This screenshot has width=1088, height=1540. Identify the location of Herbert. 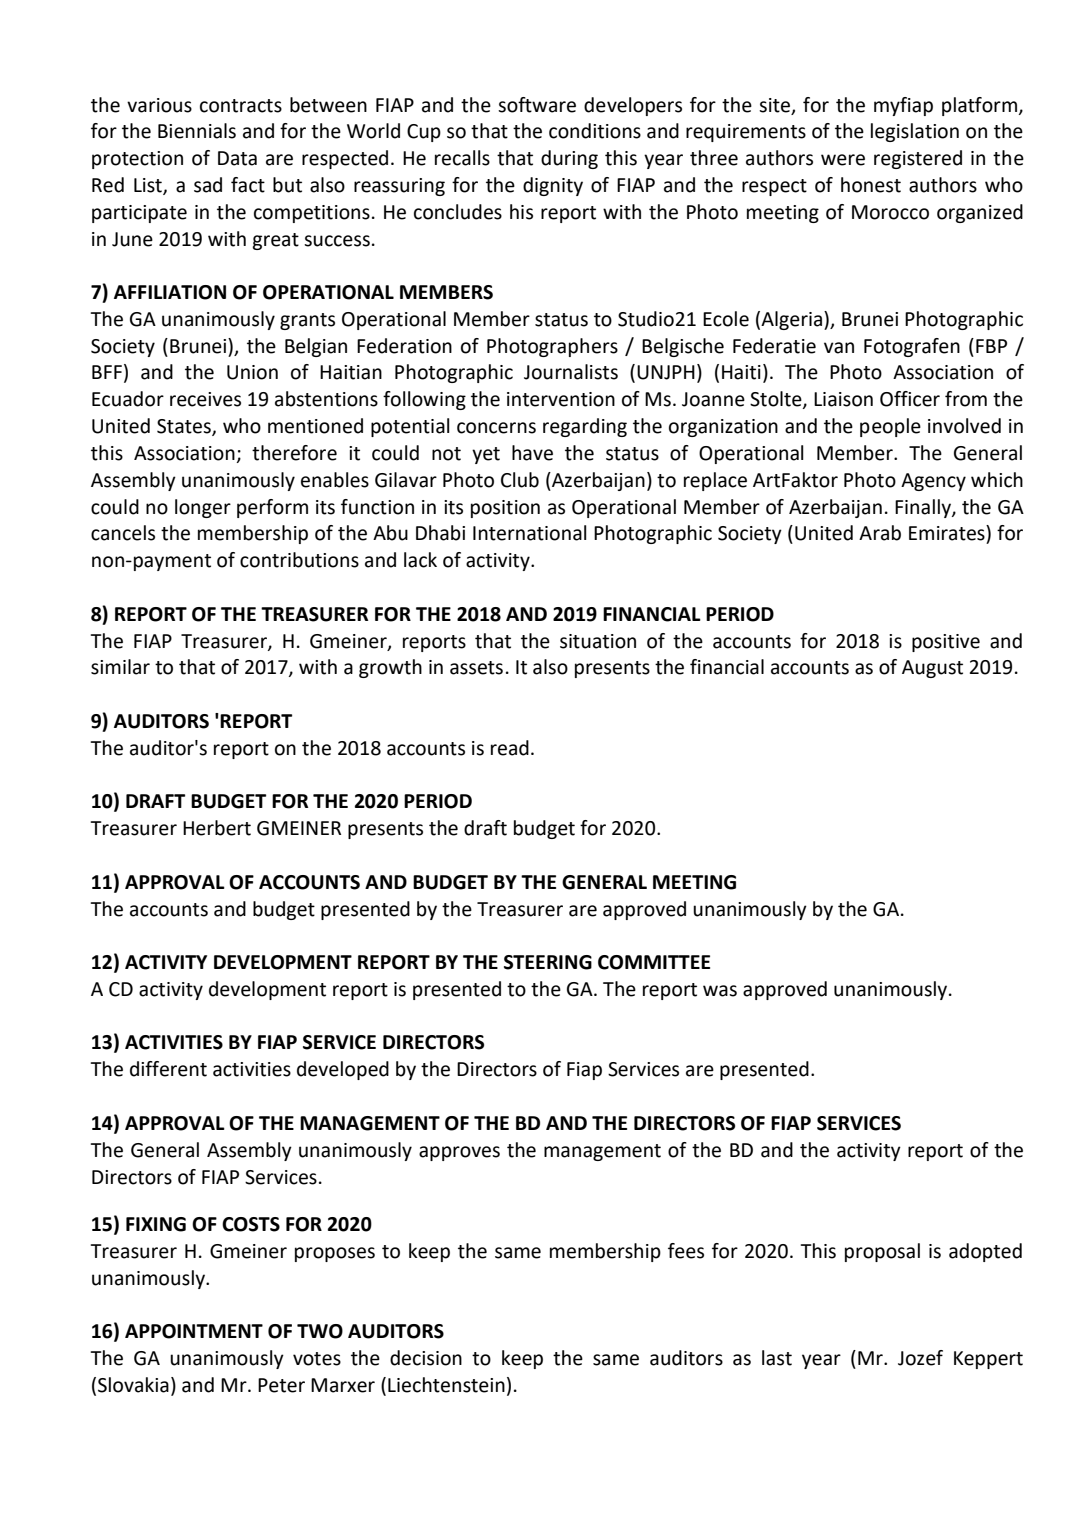
(217, 828).
